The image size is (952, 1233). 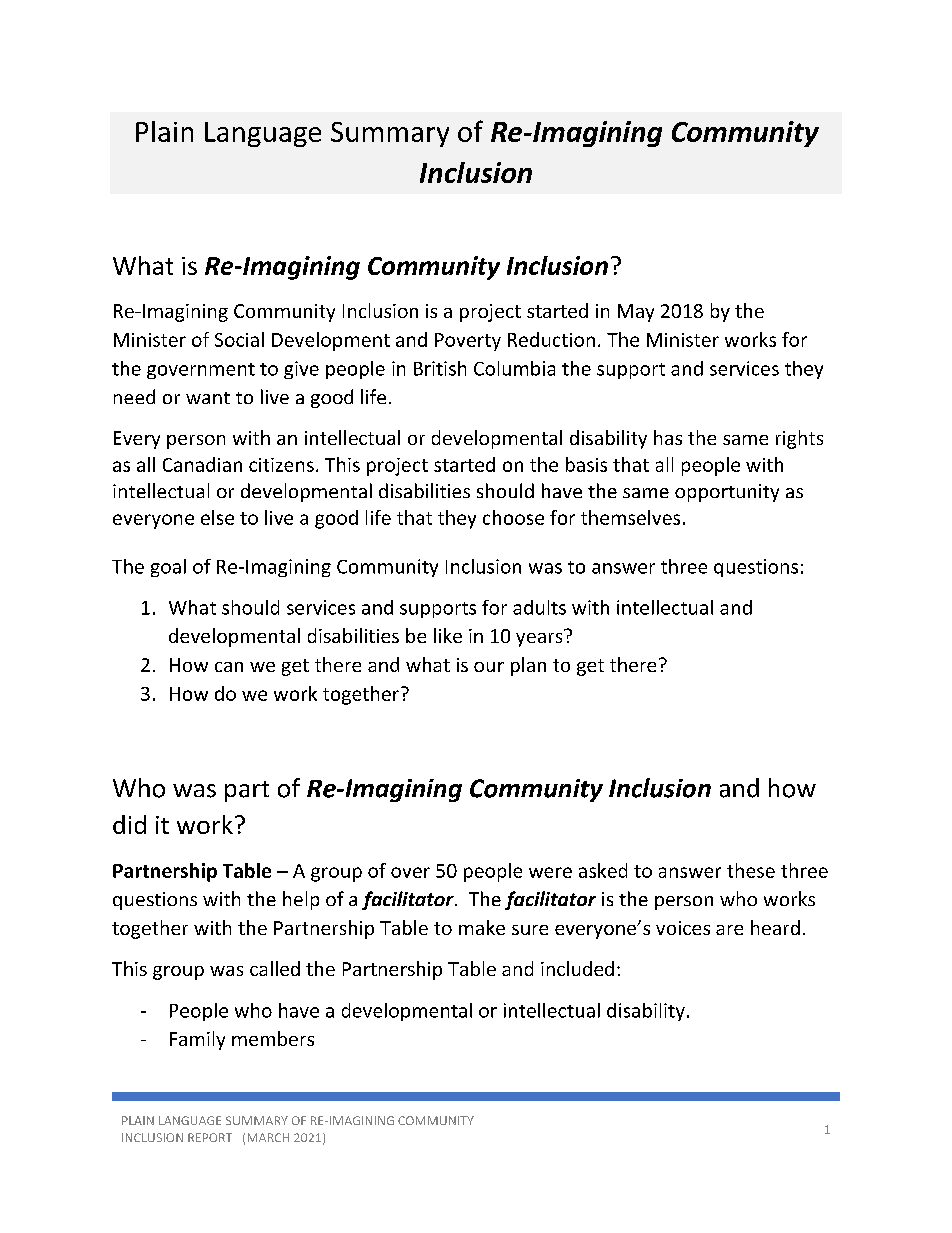 I want to click on our, so click(x=489, y=667).
